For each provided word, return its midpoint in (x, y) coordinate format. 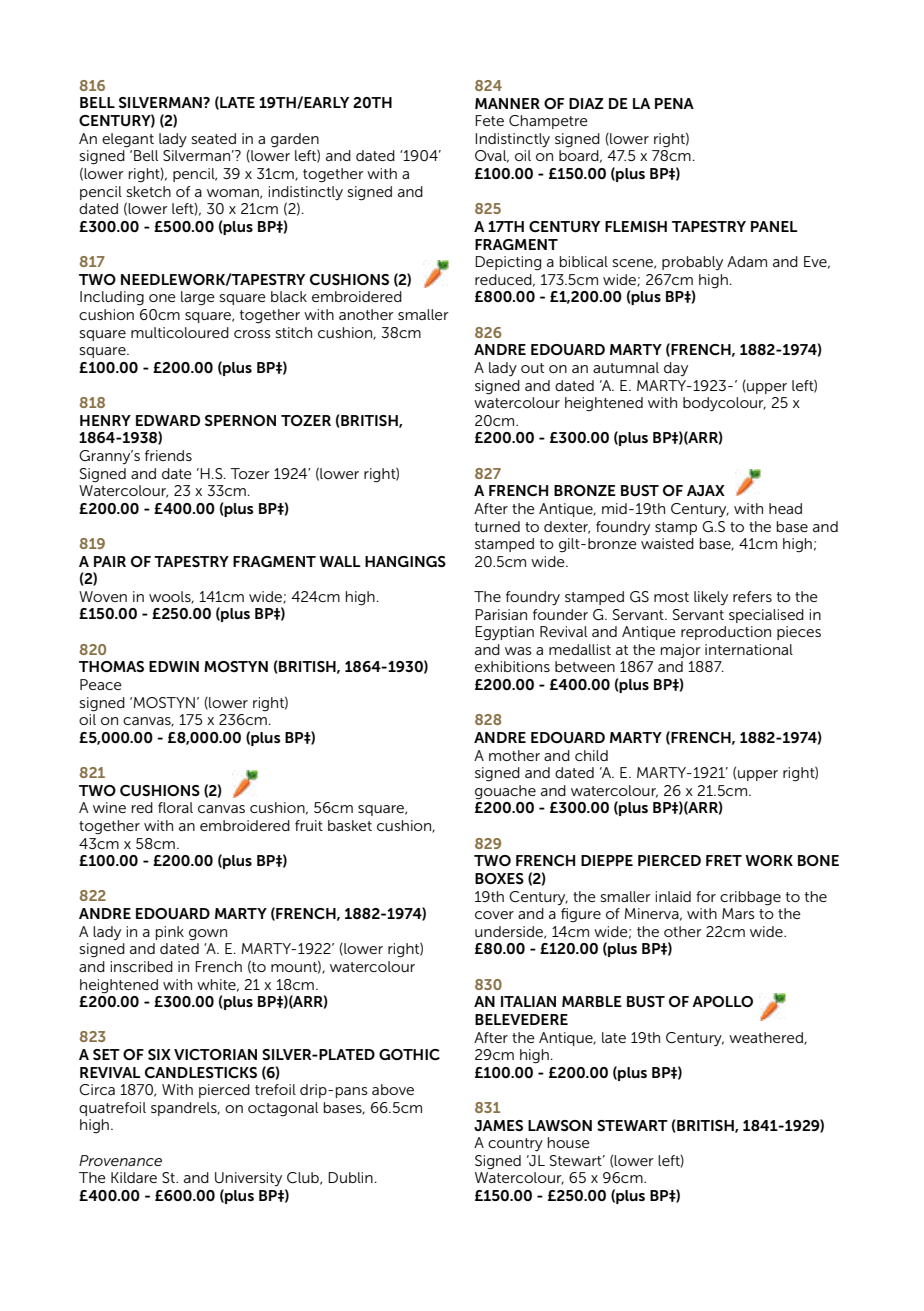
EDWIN (174, 666)
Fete (489, 120)
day (676, 369)
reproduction (726, 633)
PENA (674, 103)
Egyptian (504, 633)
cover (494, 915)
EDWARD (168, 420)
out (532, 368)
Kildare (134, 1177)
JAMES (498, 1125)
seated (214, 138)
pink (170, 933)
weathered (767, 1038)
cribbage (750, 898)
